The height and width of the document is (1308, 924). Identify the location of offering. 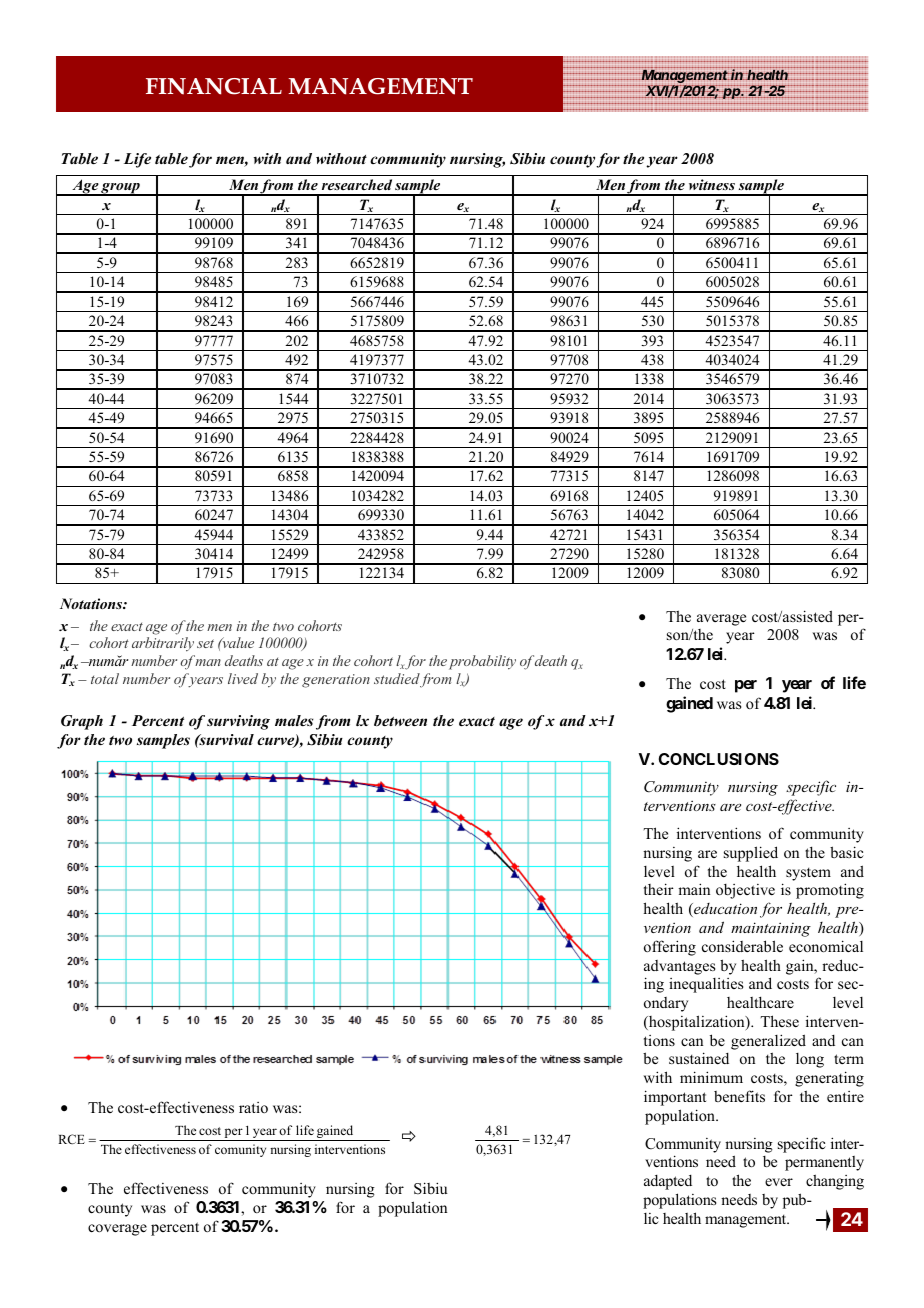
(670, 948).
